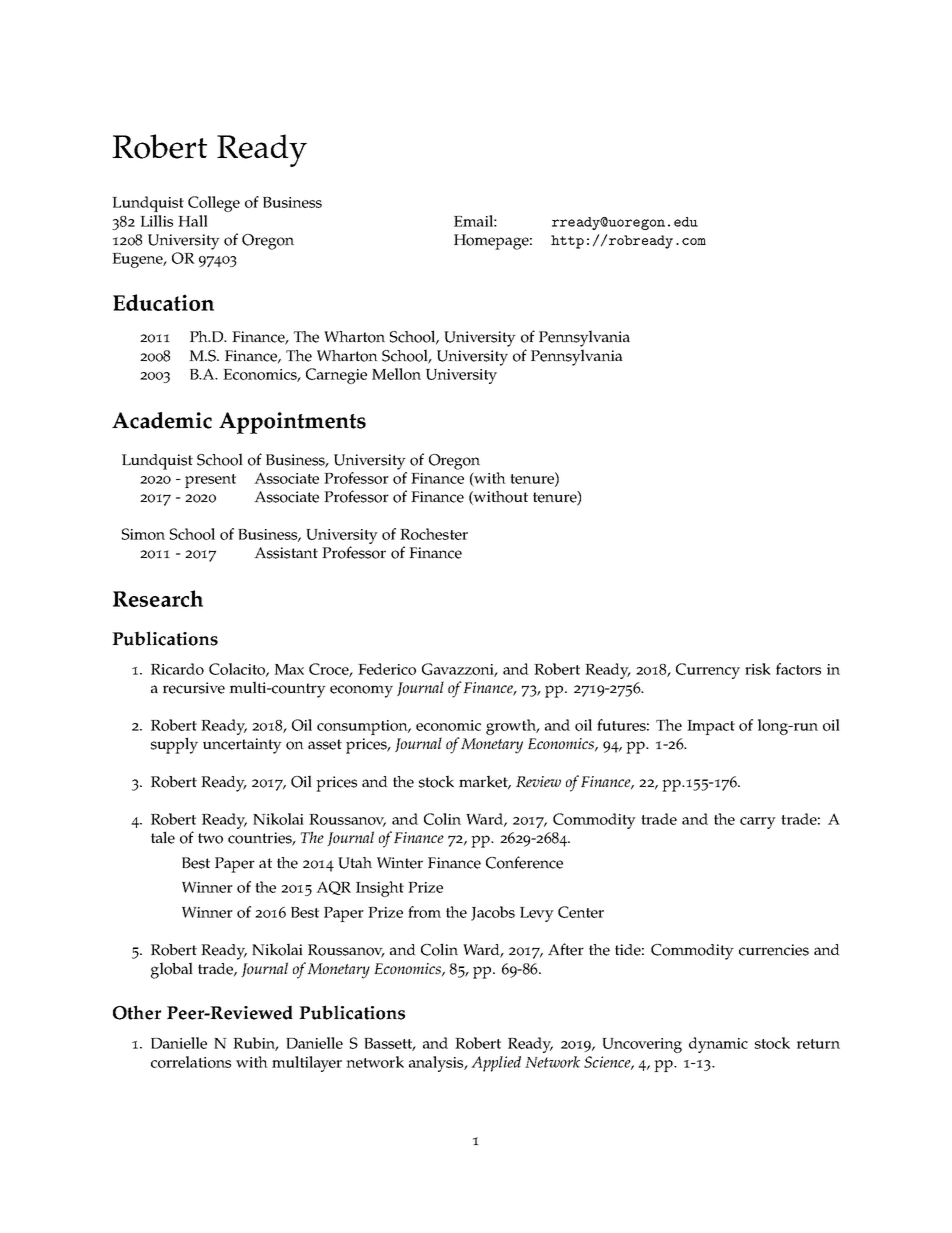 Image resolution: width=952 pixels, height=1233 pixels. I want to click on Mellon, so click(396, 374).
